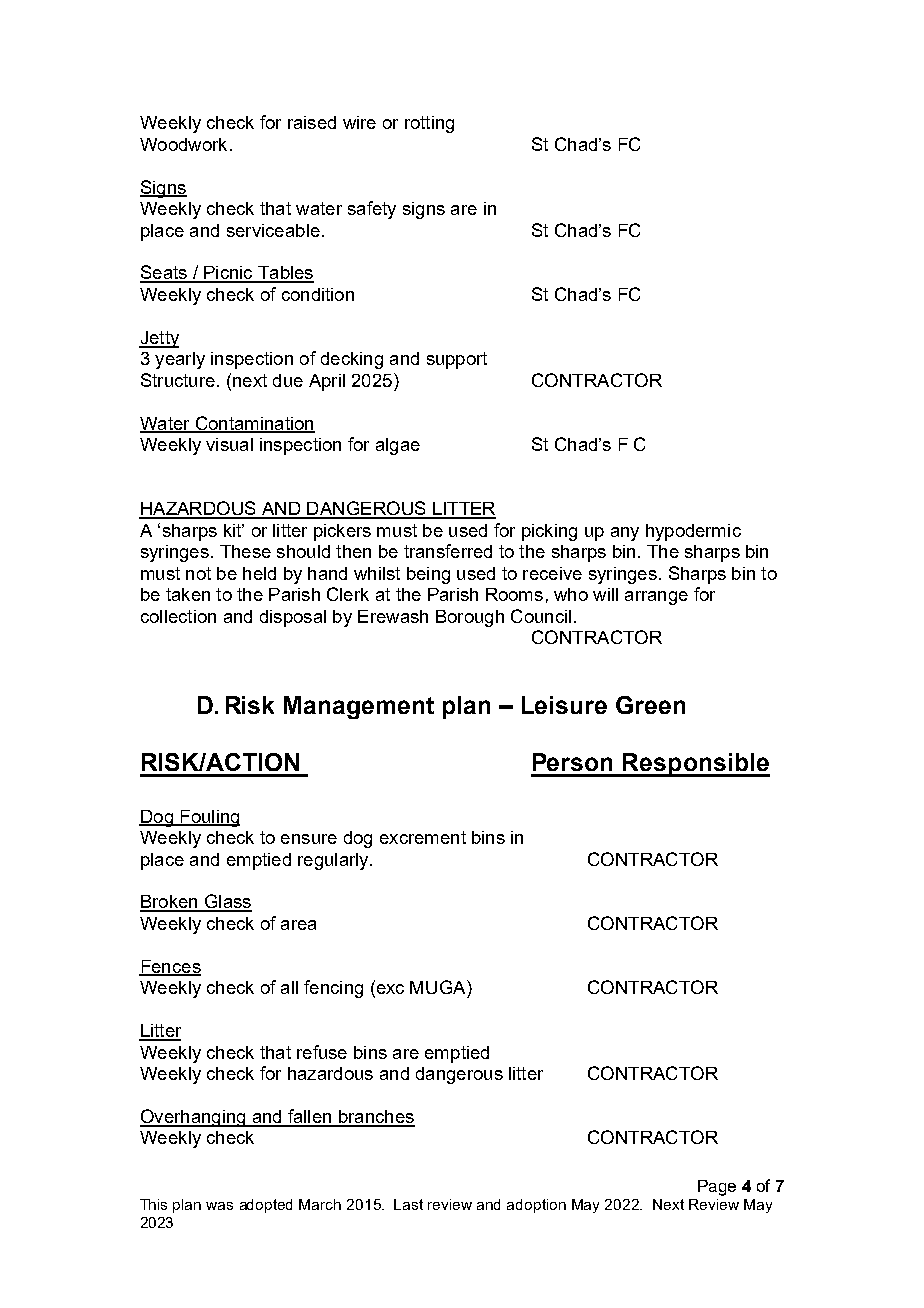 This screenshot has height=1308, width=924. What do you see at coordinates (178, 616) in the screenshot?
I see `collection` at bounding box center [178, 616].
